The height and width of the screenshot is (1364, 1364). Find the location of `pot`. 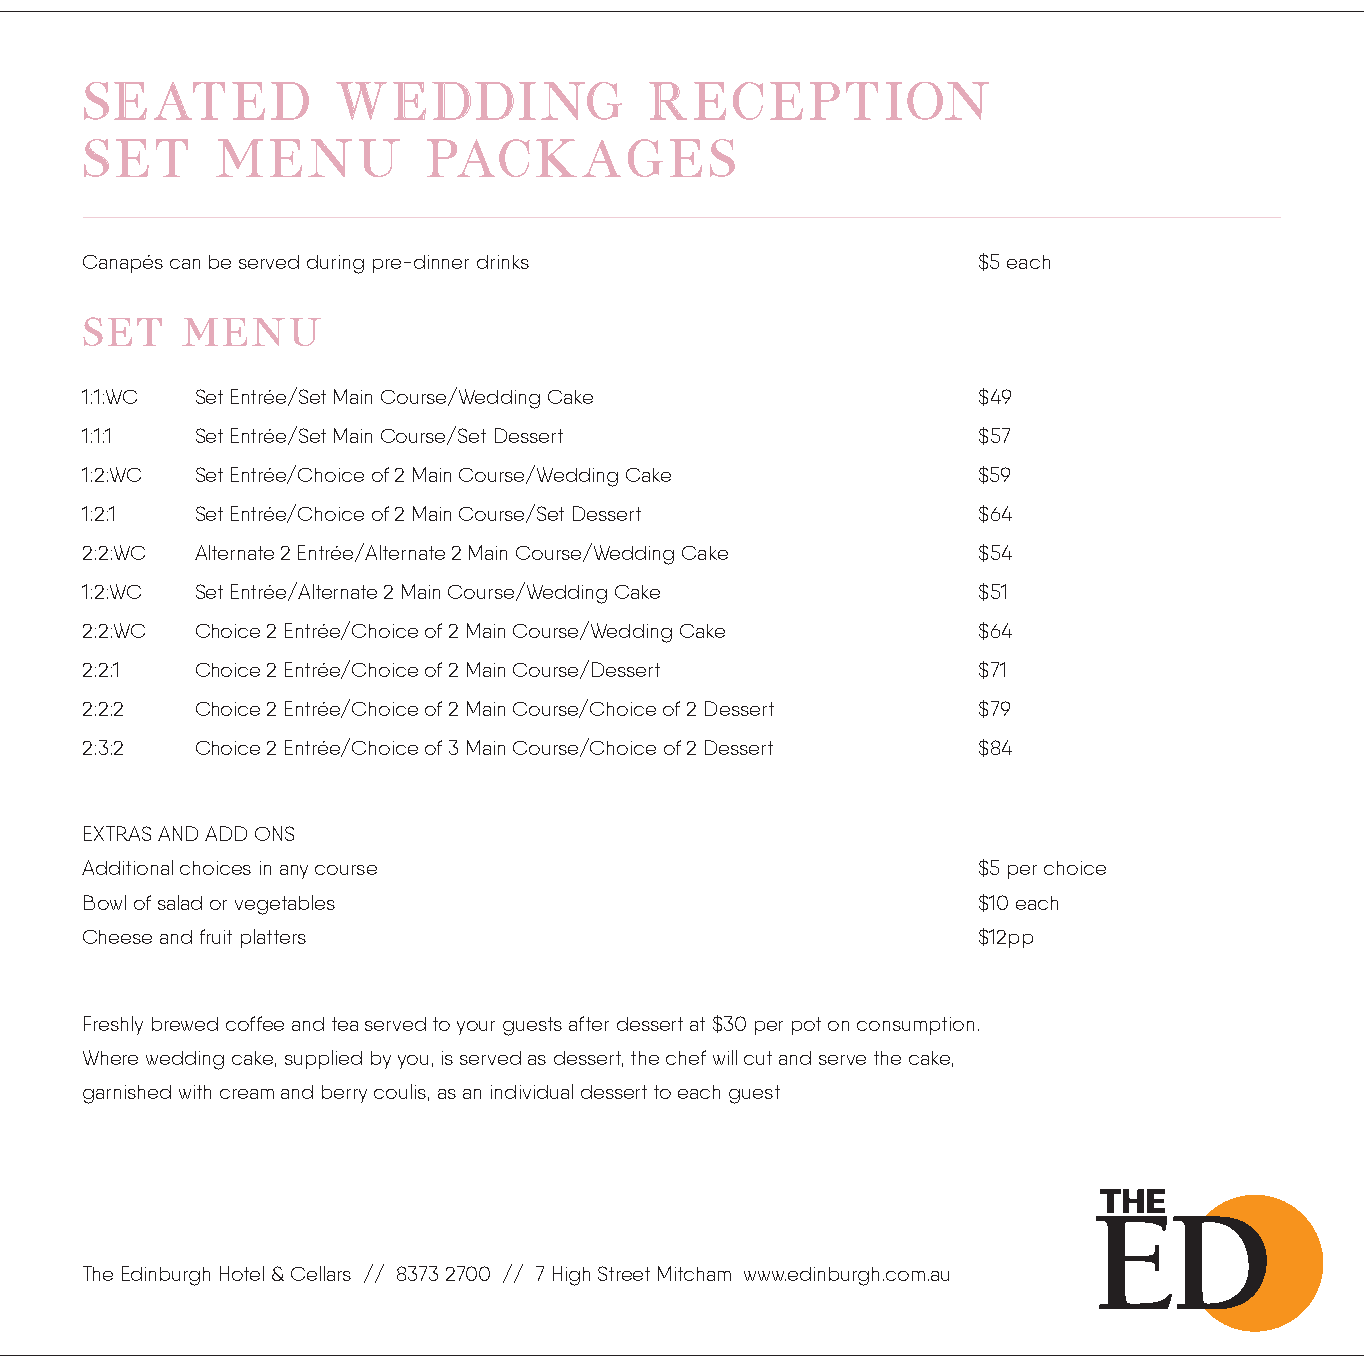

pot is located at coordinates (806, 1026).
